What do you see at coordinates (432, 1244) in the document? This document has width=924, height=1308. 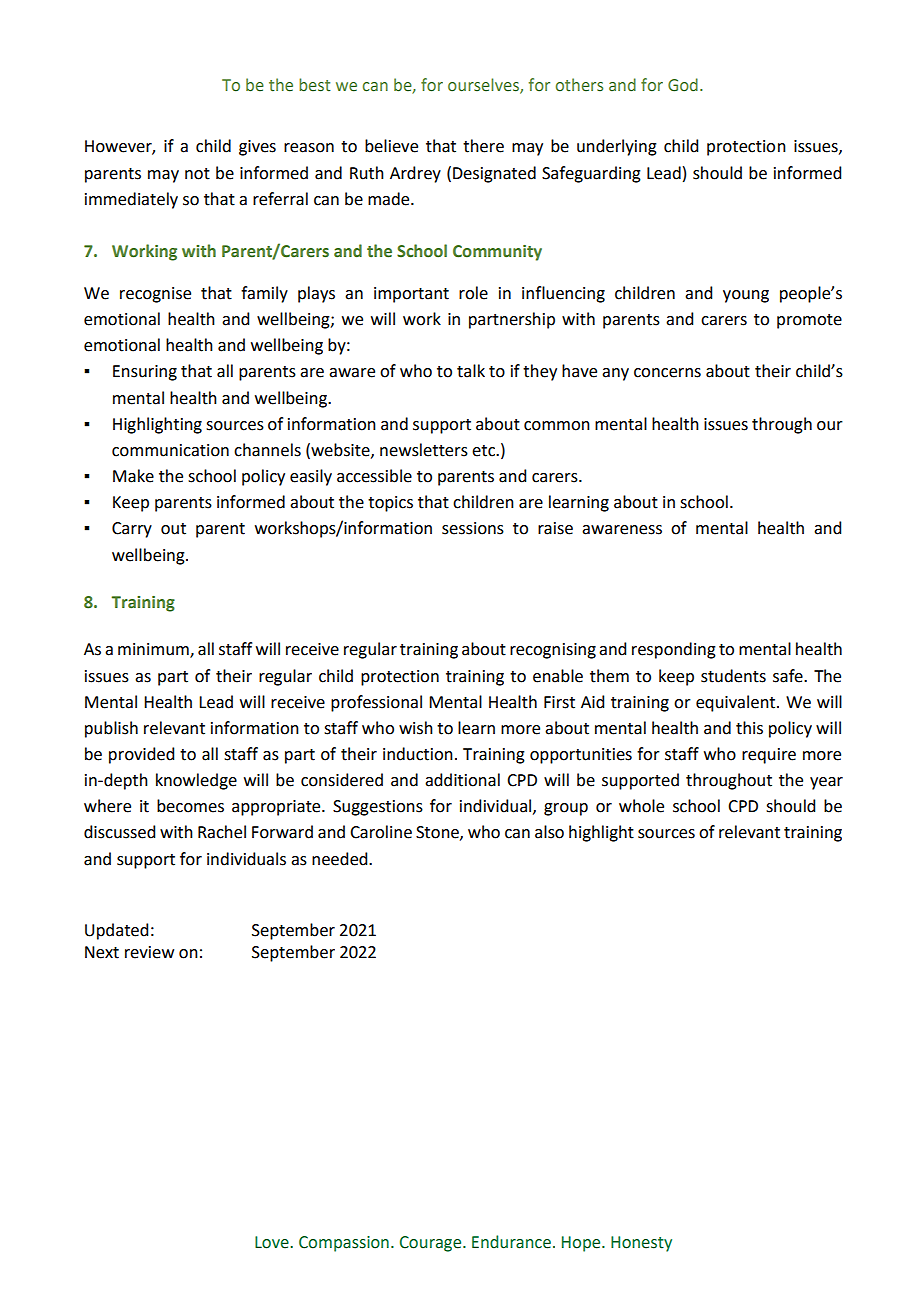 I see `Courage` at bounding box center [432, 1244].
